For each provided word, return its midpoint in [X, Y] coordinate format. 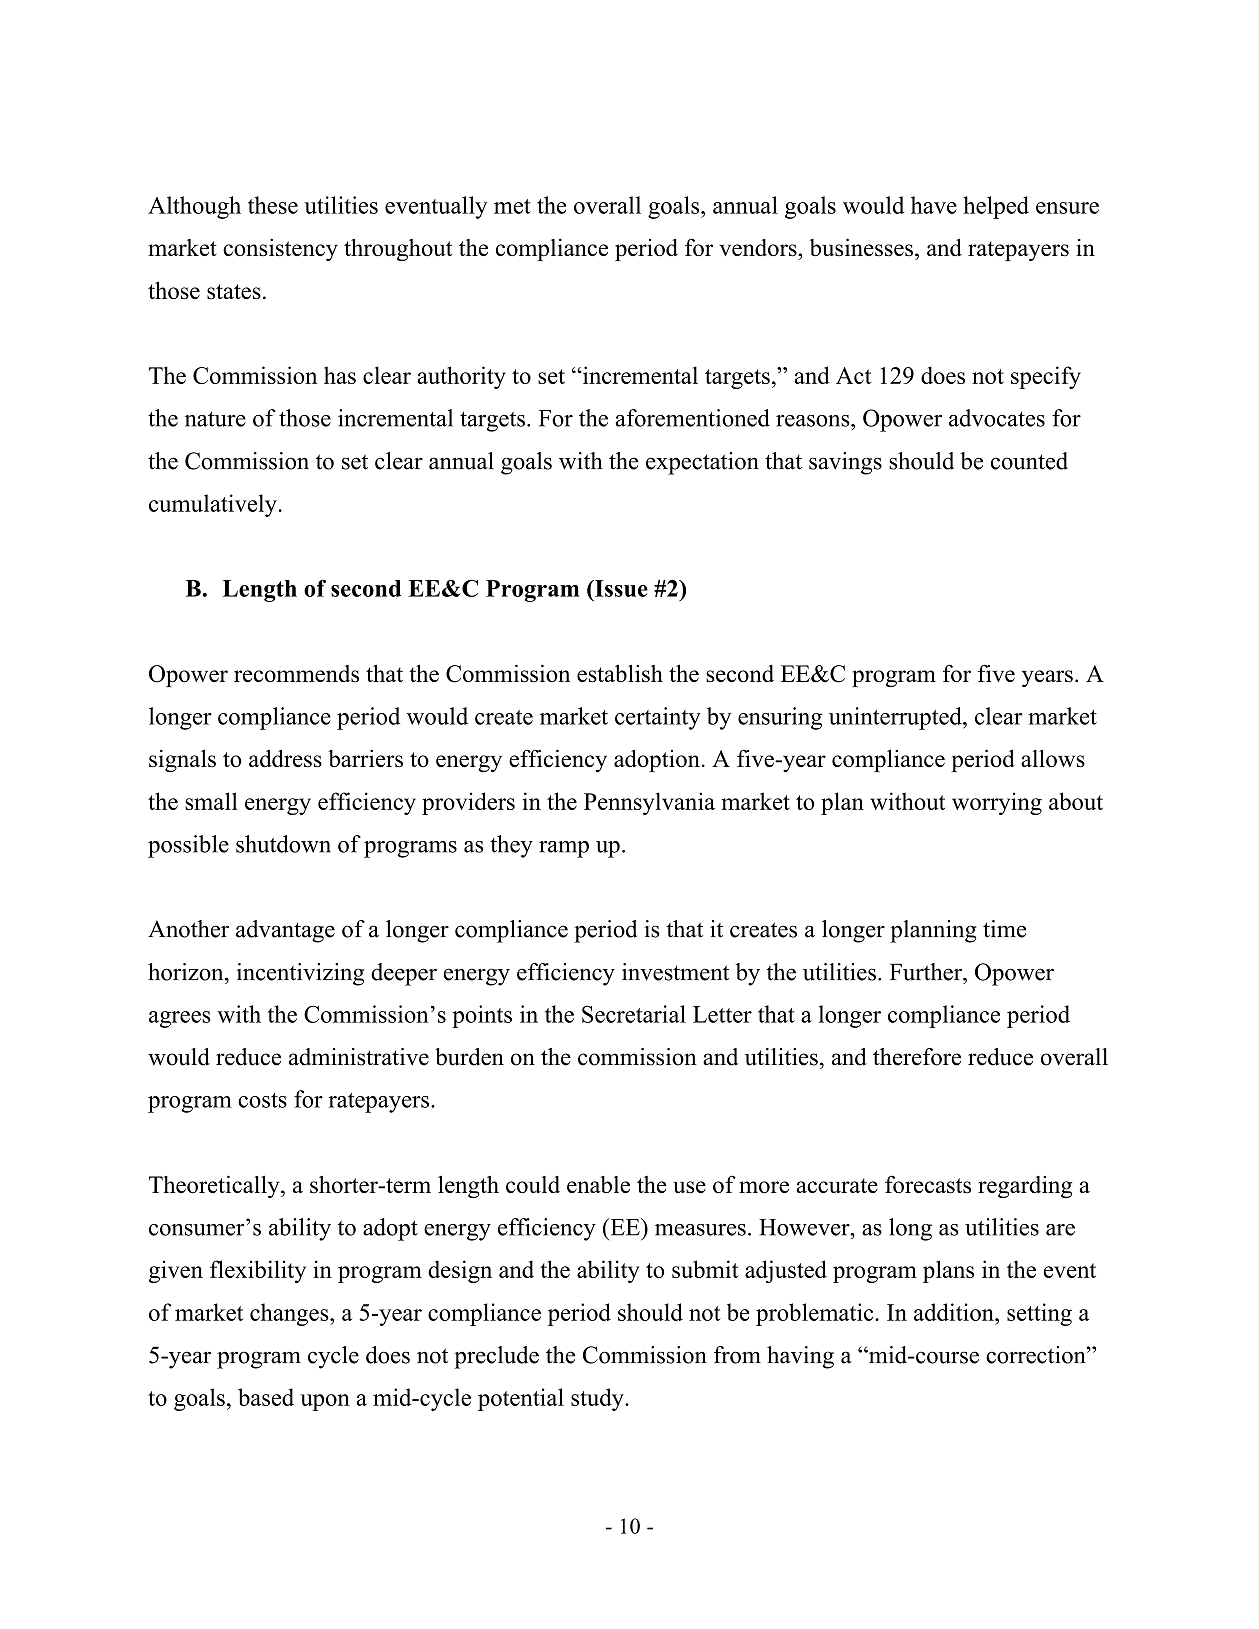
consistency [280, 250]
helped [996, 207]
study [598, 1399]
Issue [620, 588]
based [266, 1397]
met [512, 206]
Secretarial [634, 1014]
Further [927, 972]
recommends [296, 674]
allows [1053, 758]
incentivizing [300, 974]
